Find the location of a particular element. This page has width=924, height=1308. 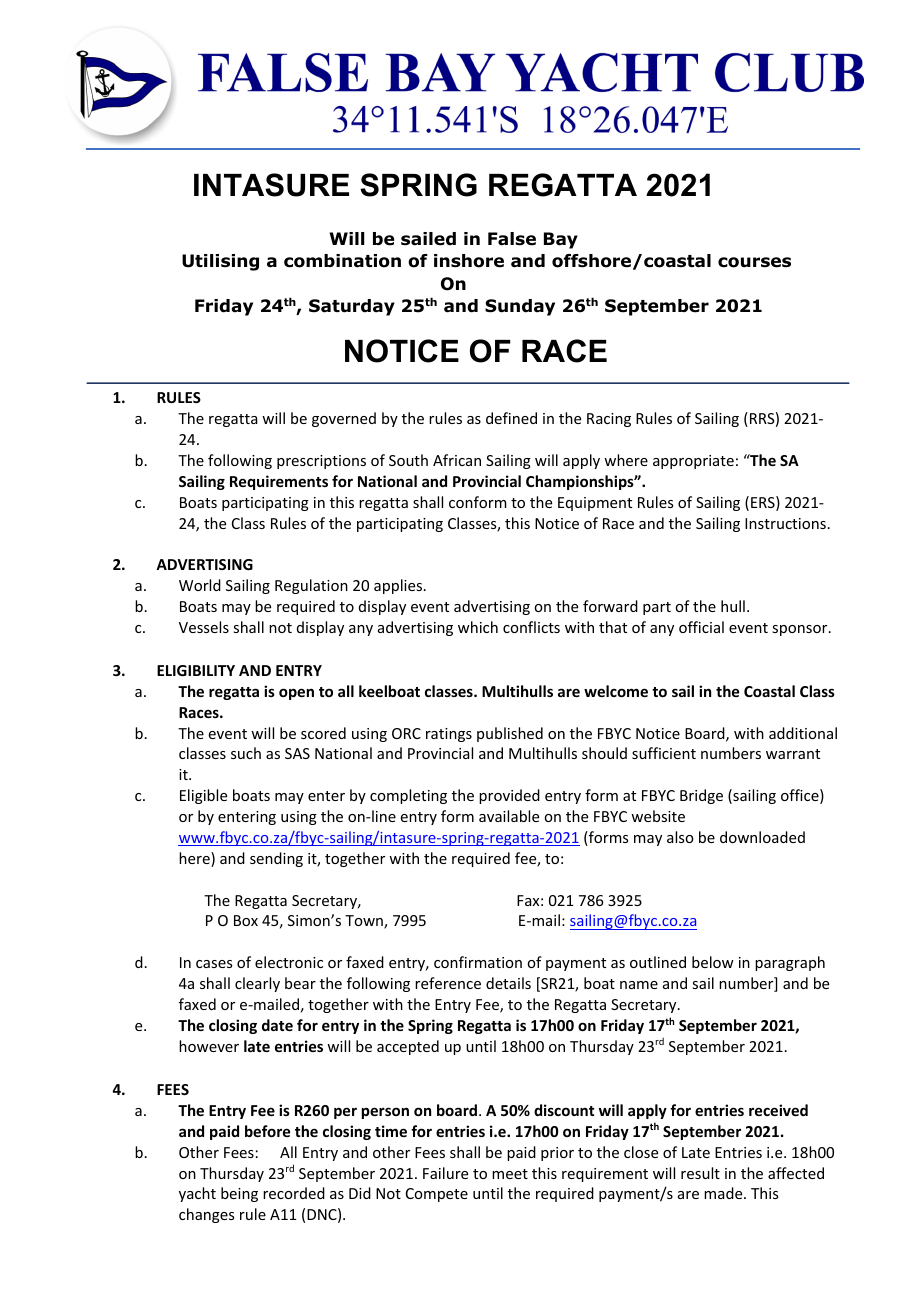

courses is located at coordinates (754, 262).
